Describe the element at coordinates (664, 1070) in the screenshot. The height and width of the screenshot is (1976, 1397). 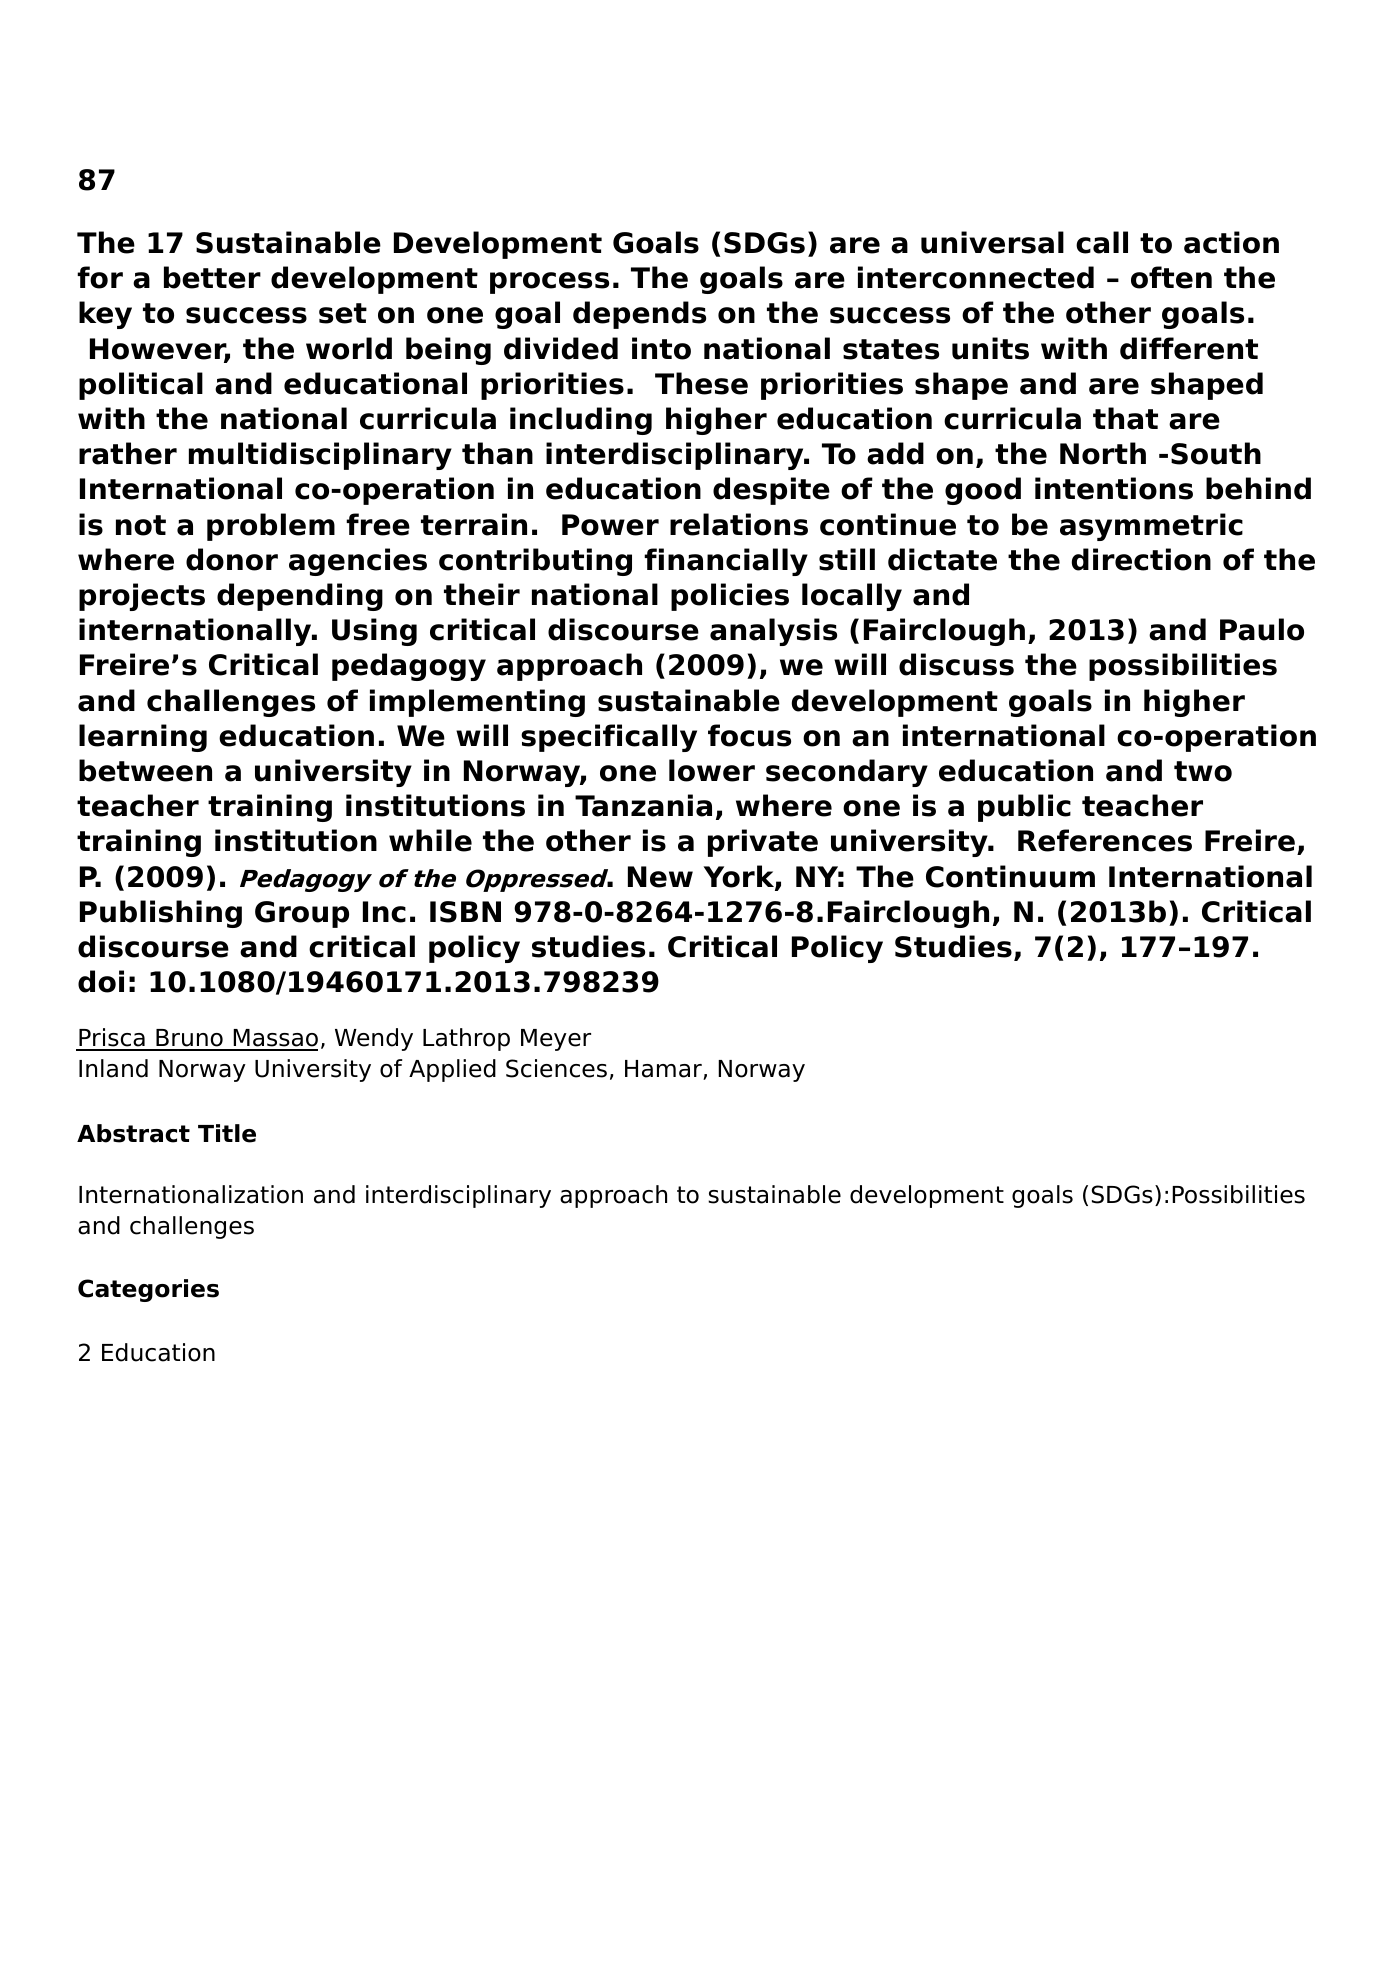
I see `Hamar` at that location.
